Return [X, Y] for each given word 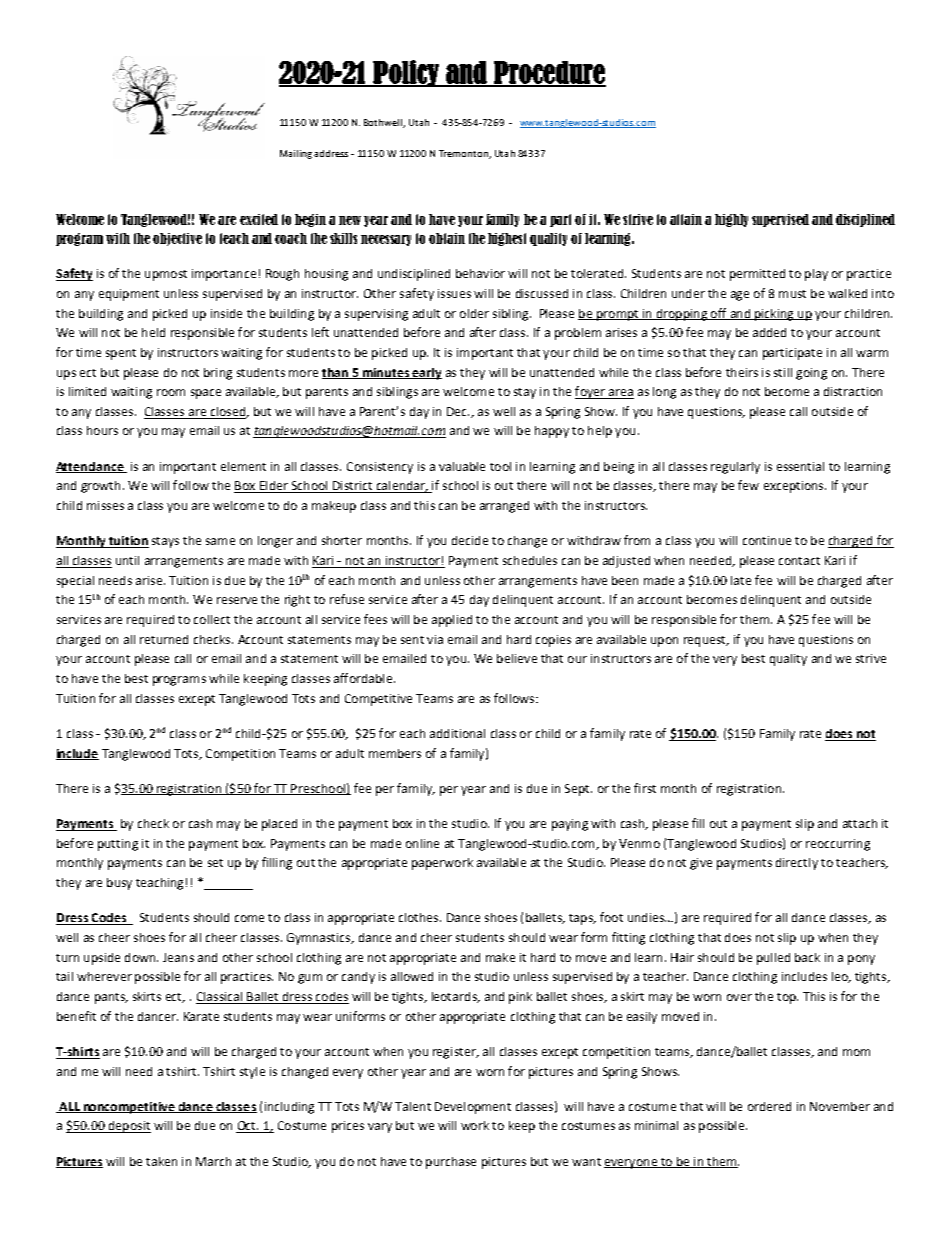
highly [731, 220]
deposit [128, 1127]
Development [473, 1108]
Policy [406, 73]
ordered [769, 1106]
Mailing [296, 154]
